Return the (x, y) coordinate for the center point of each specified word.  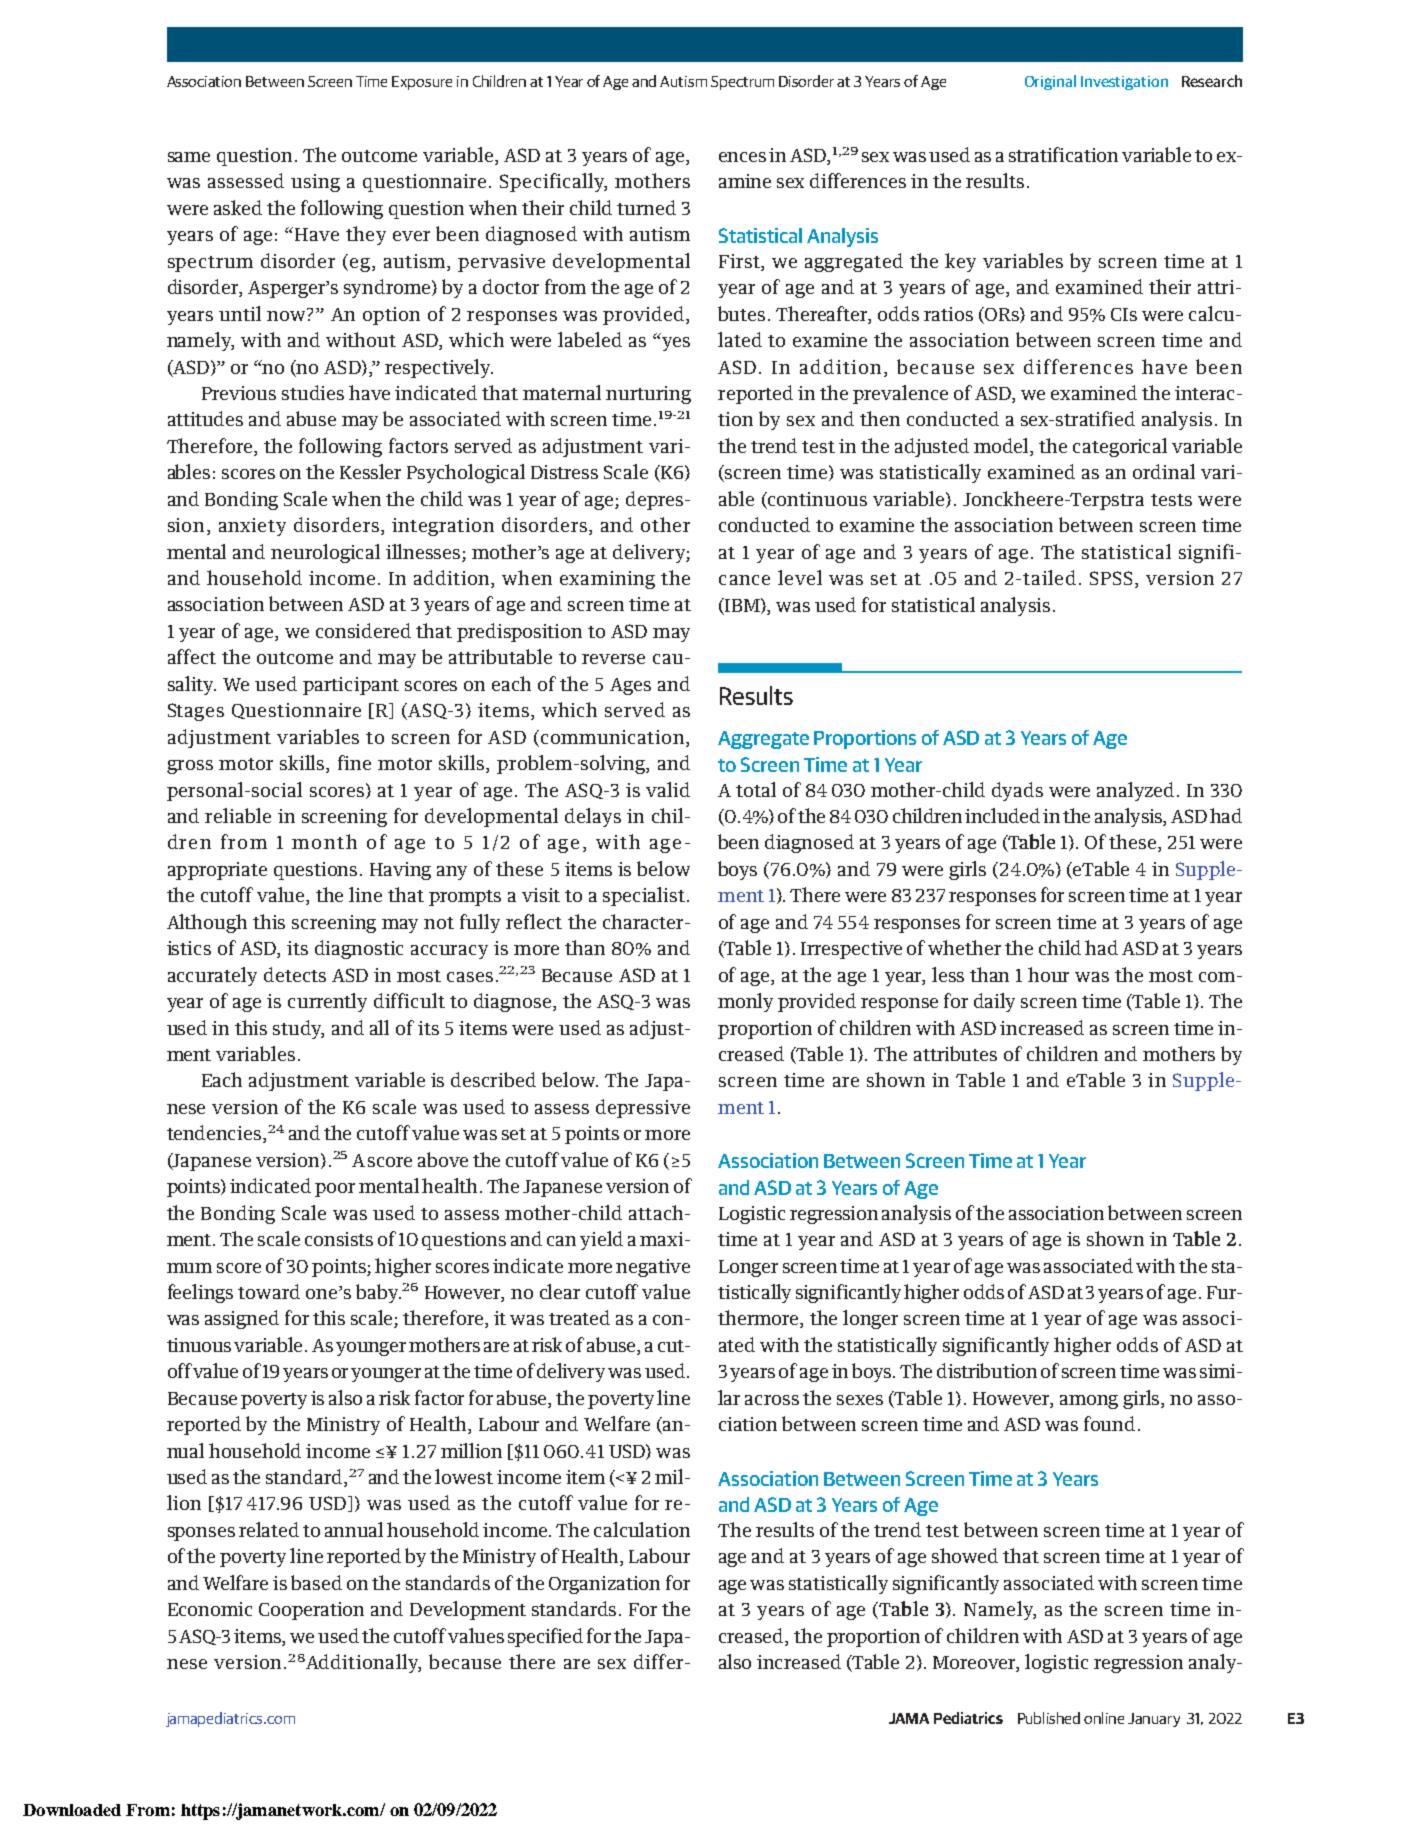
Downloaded (72, 1810)
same (189, 157)
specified (545, 1637)
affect (192, 656)
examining (607, 580)
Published (1049, 1718)
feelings (200, 1293)
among (1089, 1402)
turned (646, 207)
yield (601, 1240)
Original (1050, 82)
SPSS (1111, 578)
